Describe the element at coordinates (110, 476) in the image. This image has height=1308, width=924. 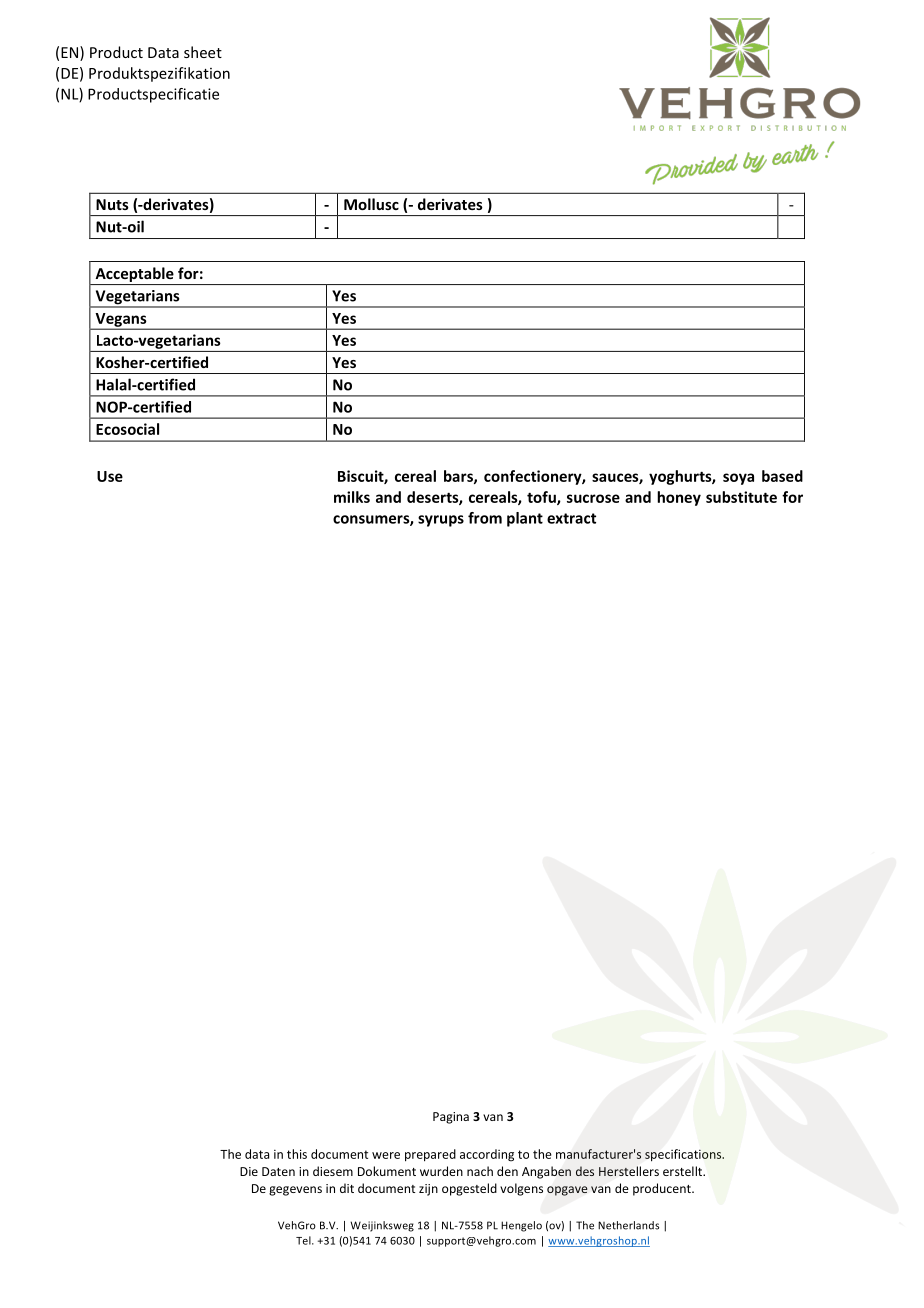
I see `Use` at that location.
